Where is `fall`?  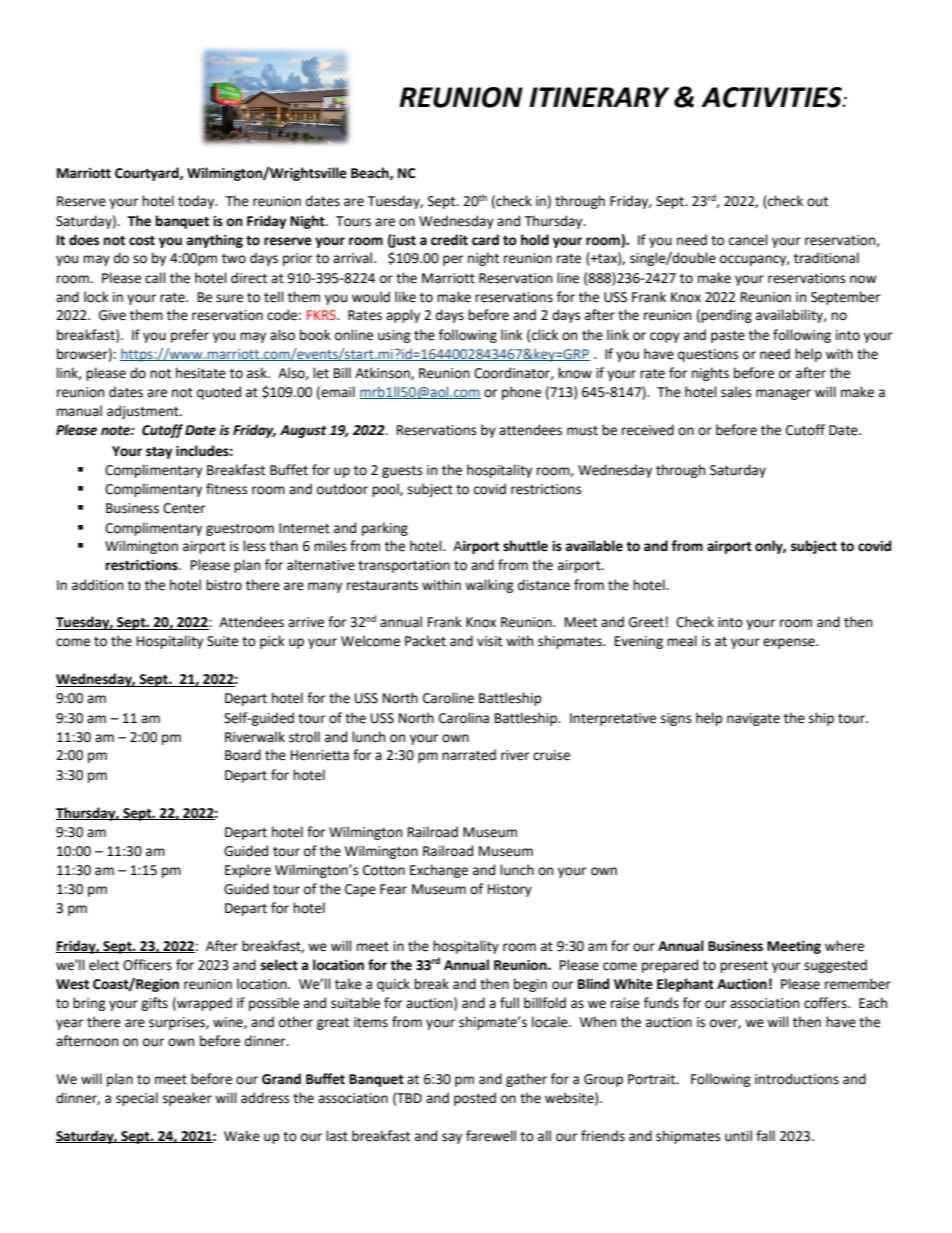 fall is located at coordinates (765, 1136).
